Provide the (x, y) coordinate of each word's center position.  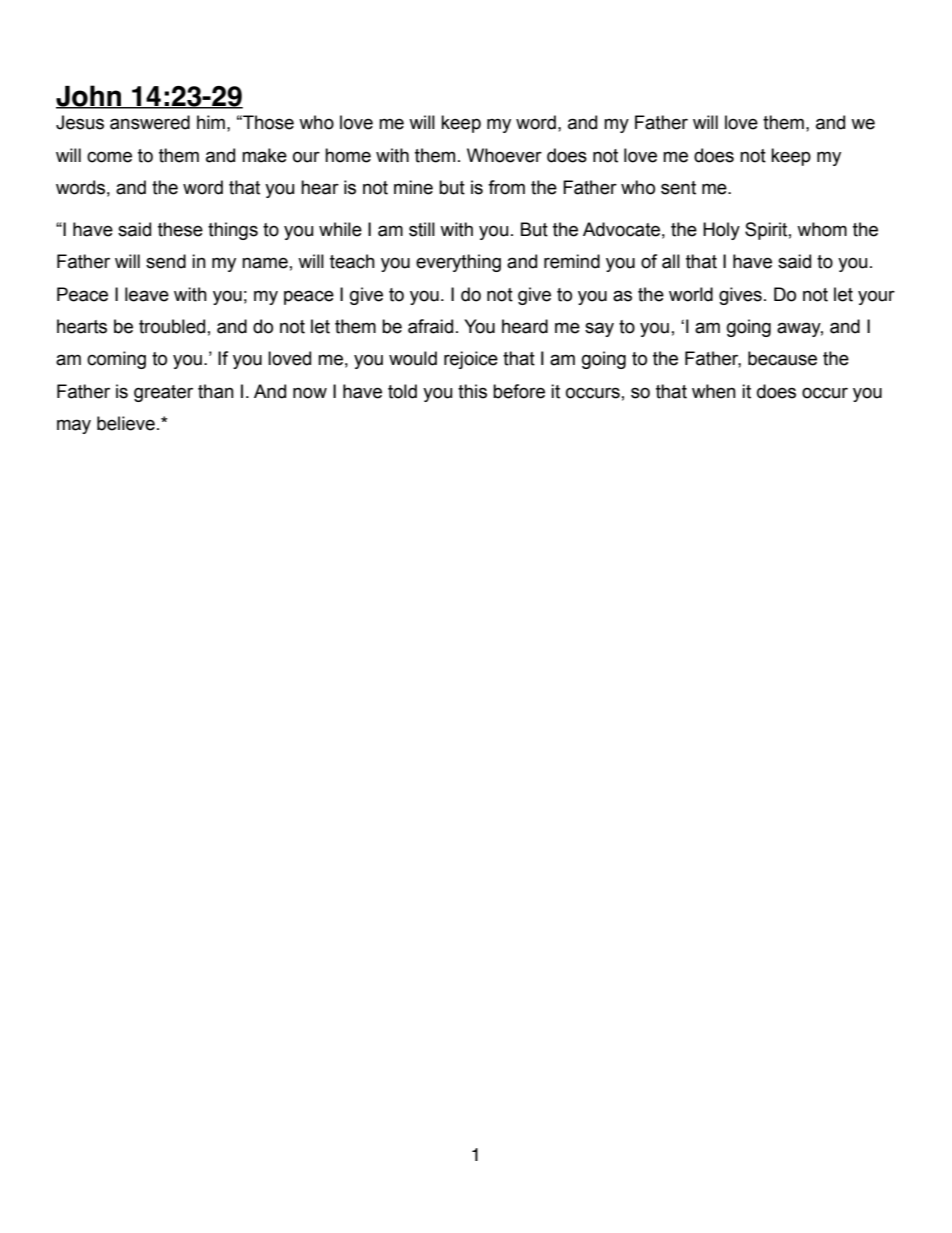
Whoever (504, 155)
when (714, 391)
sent (678, 188)
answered (150, 122)
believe (126, 423)
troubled (172, 326)
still (422, 229)
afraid (430, 326)
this (472, 391)
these (180, 229)
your (876, 297)
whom (822, 229)
